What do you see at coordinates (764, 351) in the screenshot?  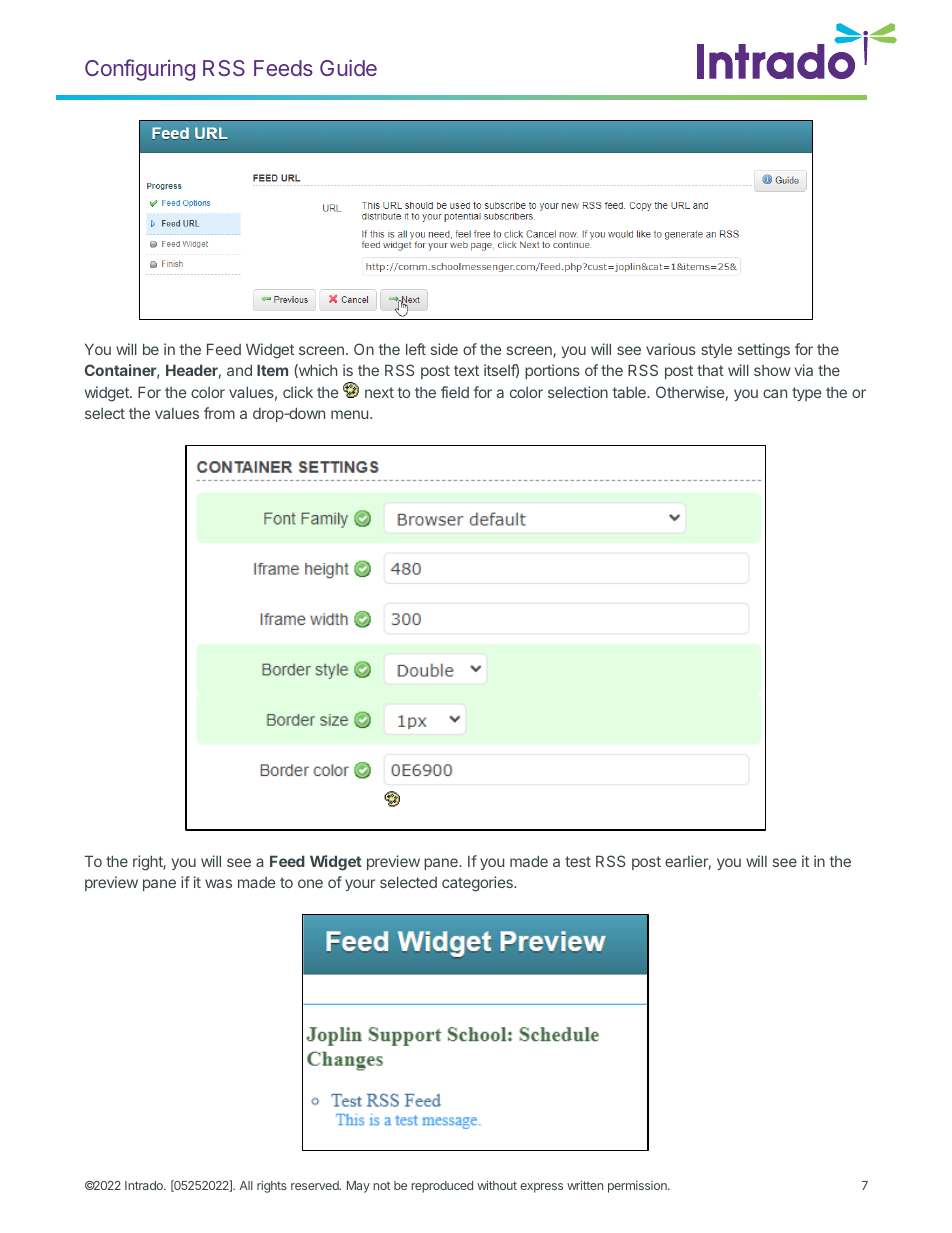 I see `settings` at bounding box center [764, 351].
